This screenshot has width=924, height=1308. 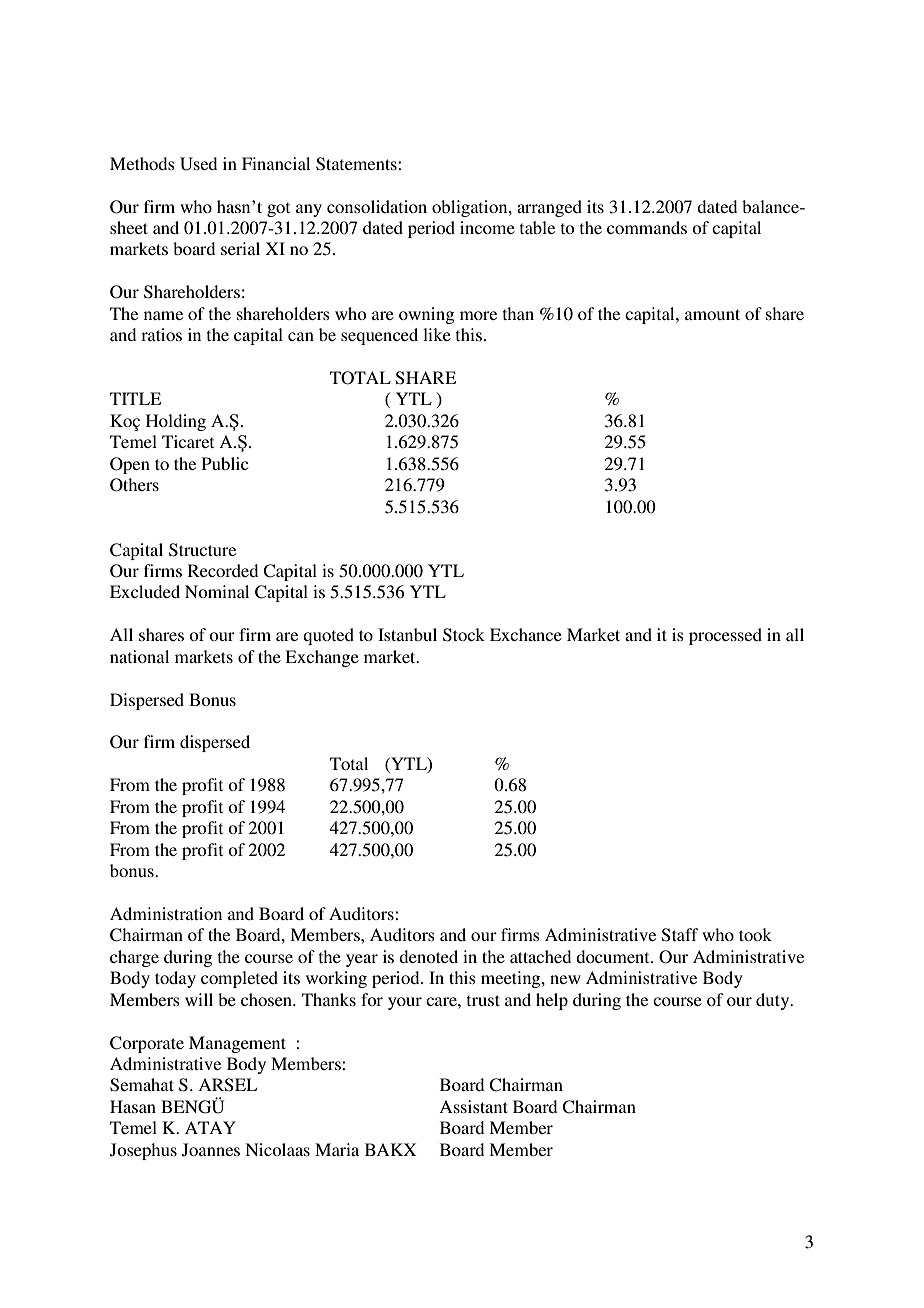 I want to click on denoted, so click(x=428, y=956).
